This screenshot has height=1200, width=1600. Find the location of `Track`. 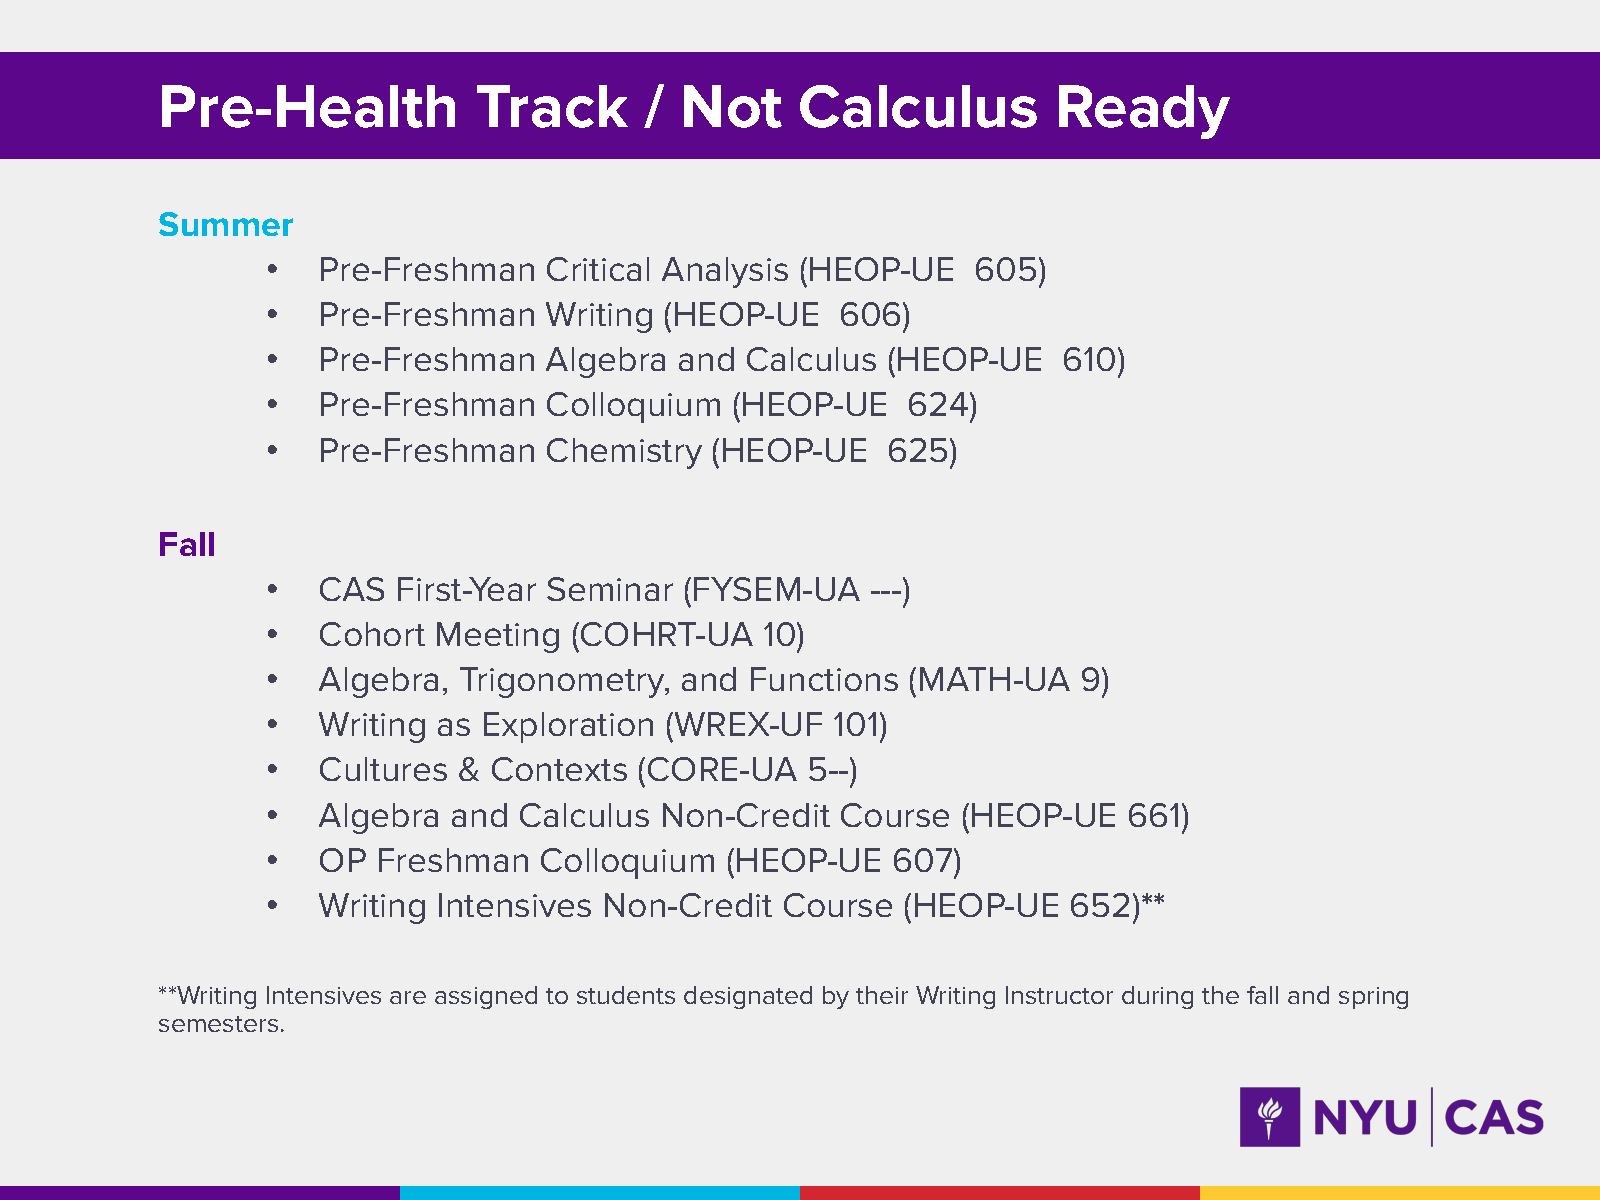

Track is located at coordinates (552, 106).
